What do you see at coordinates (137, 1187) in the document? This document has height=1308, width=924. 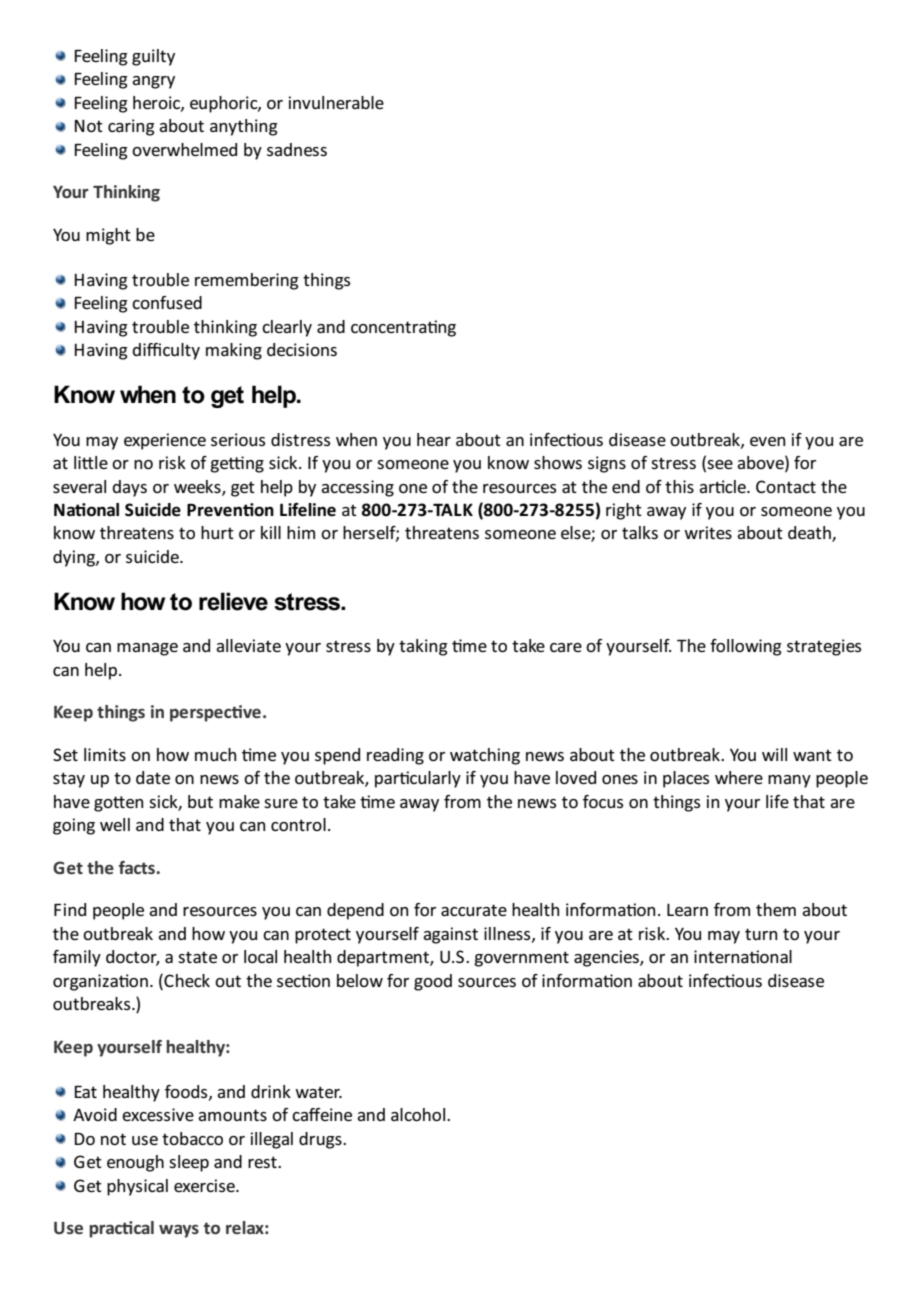 I see `physical` at bounding box center [137, 1187].
